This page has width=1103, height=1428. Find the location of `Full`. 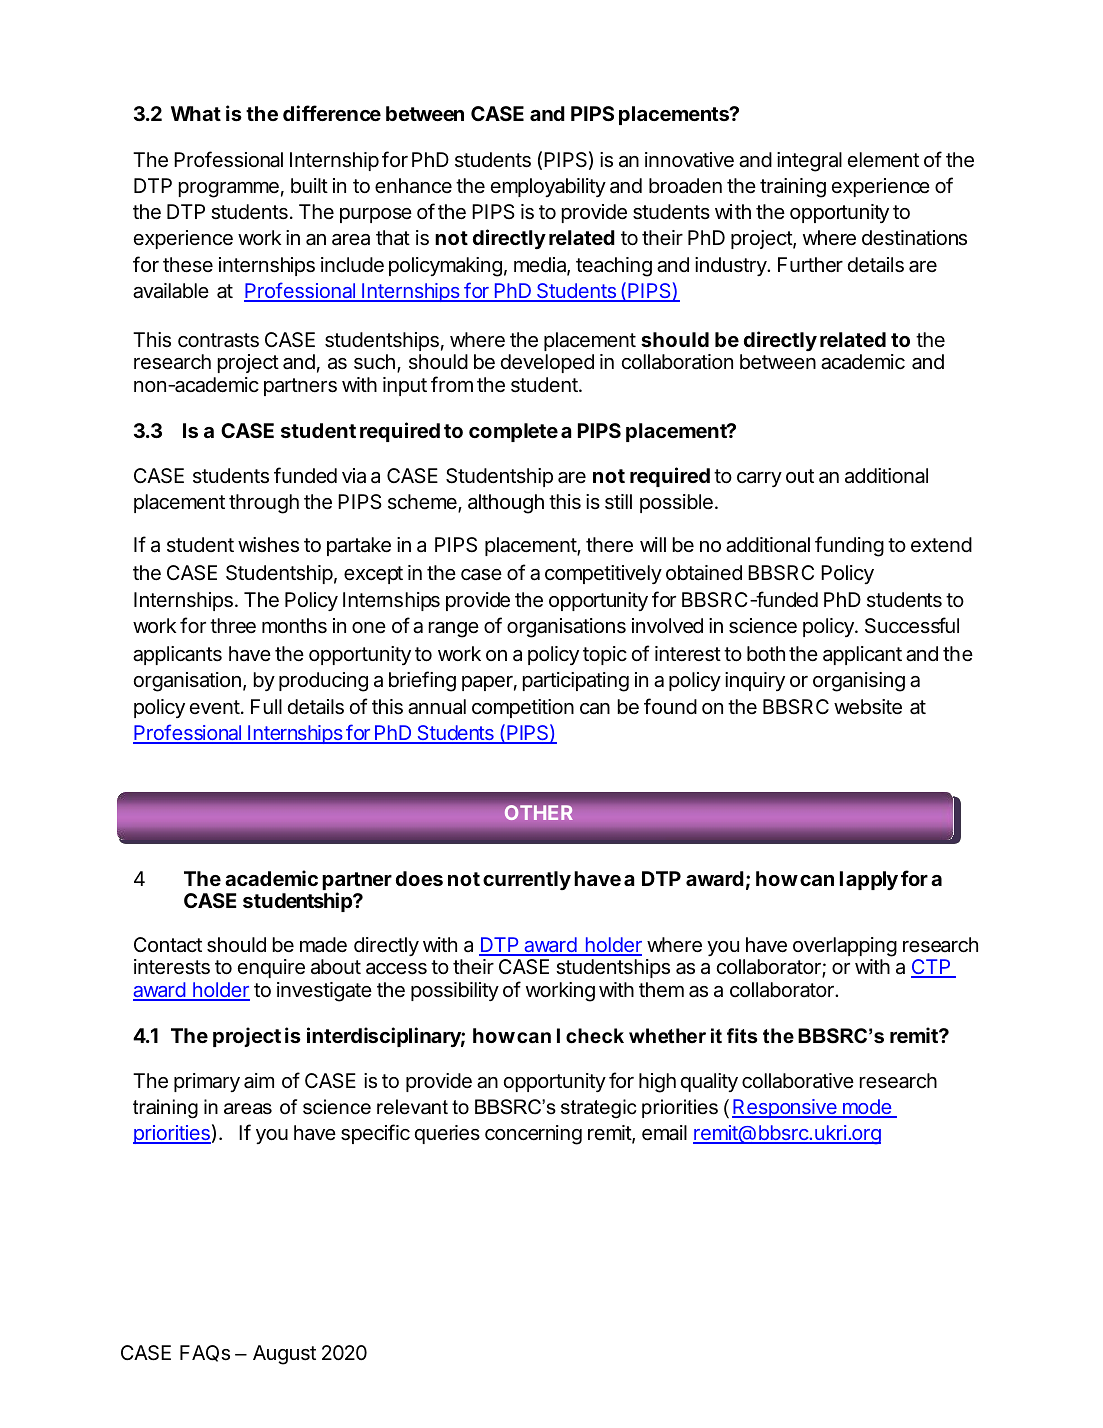

Full is located at coordinates (266, 706).
